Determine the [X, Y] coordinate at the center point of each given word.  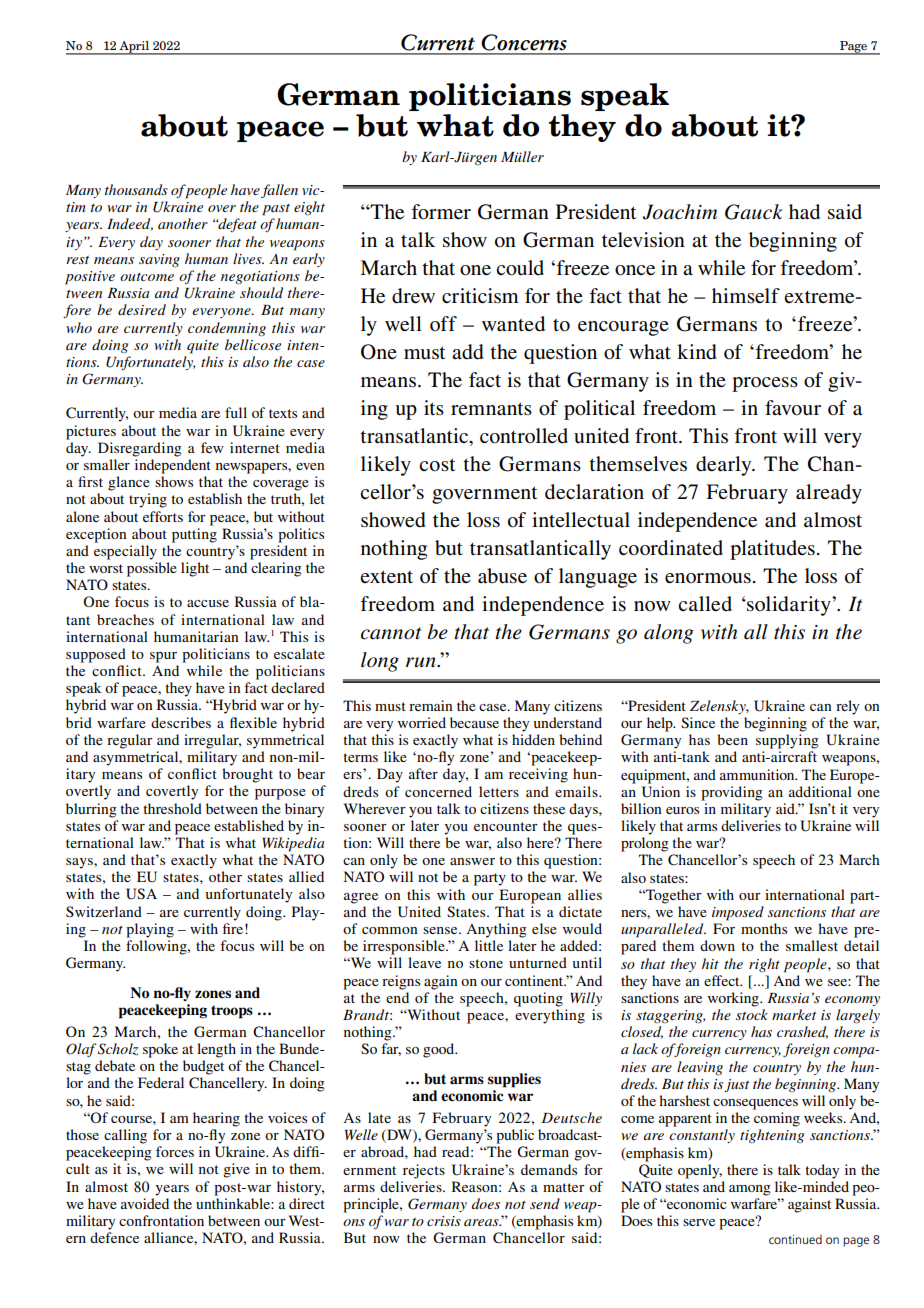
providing [732, 793]
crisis [444, 1221]
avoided [145, 1203]
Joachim [679, 212]
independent [173, 466]
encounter [506, 826]
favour [793, 408]
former [441, 212]
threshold [172, 808]
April [134, 48]
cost [437, 465]
